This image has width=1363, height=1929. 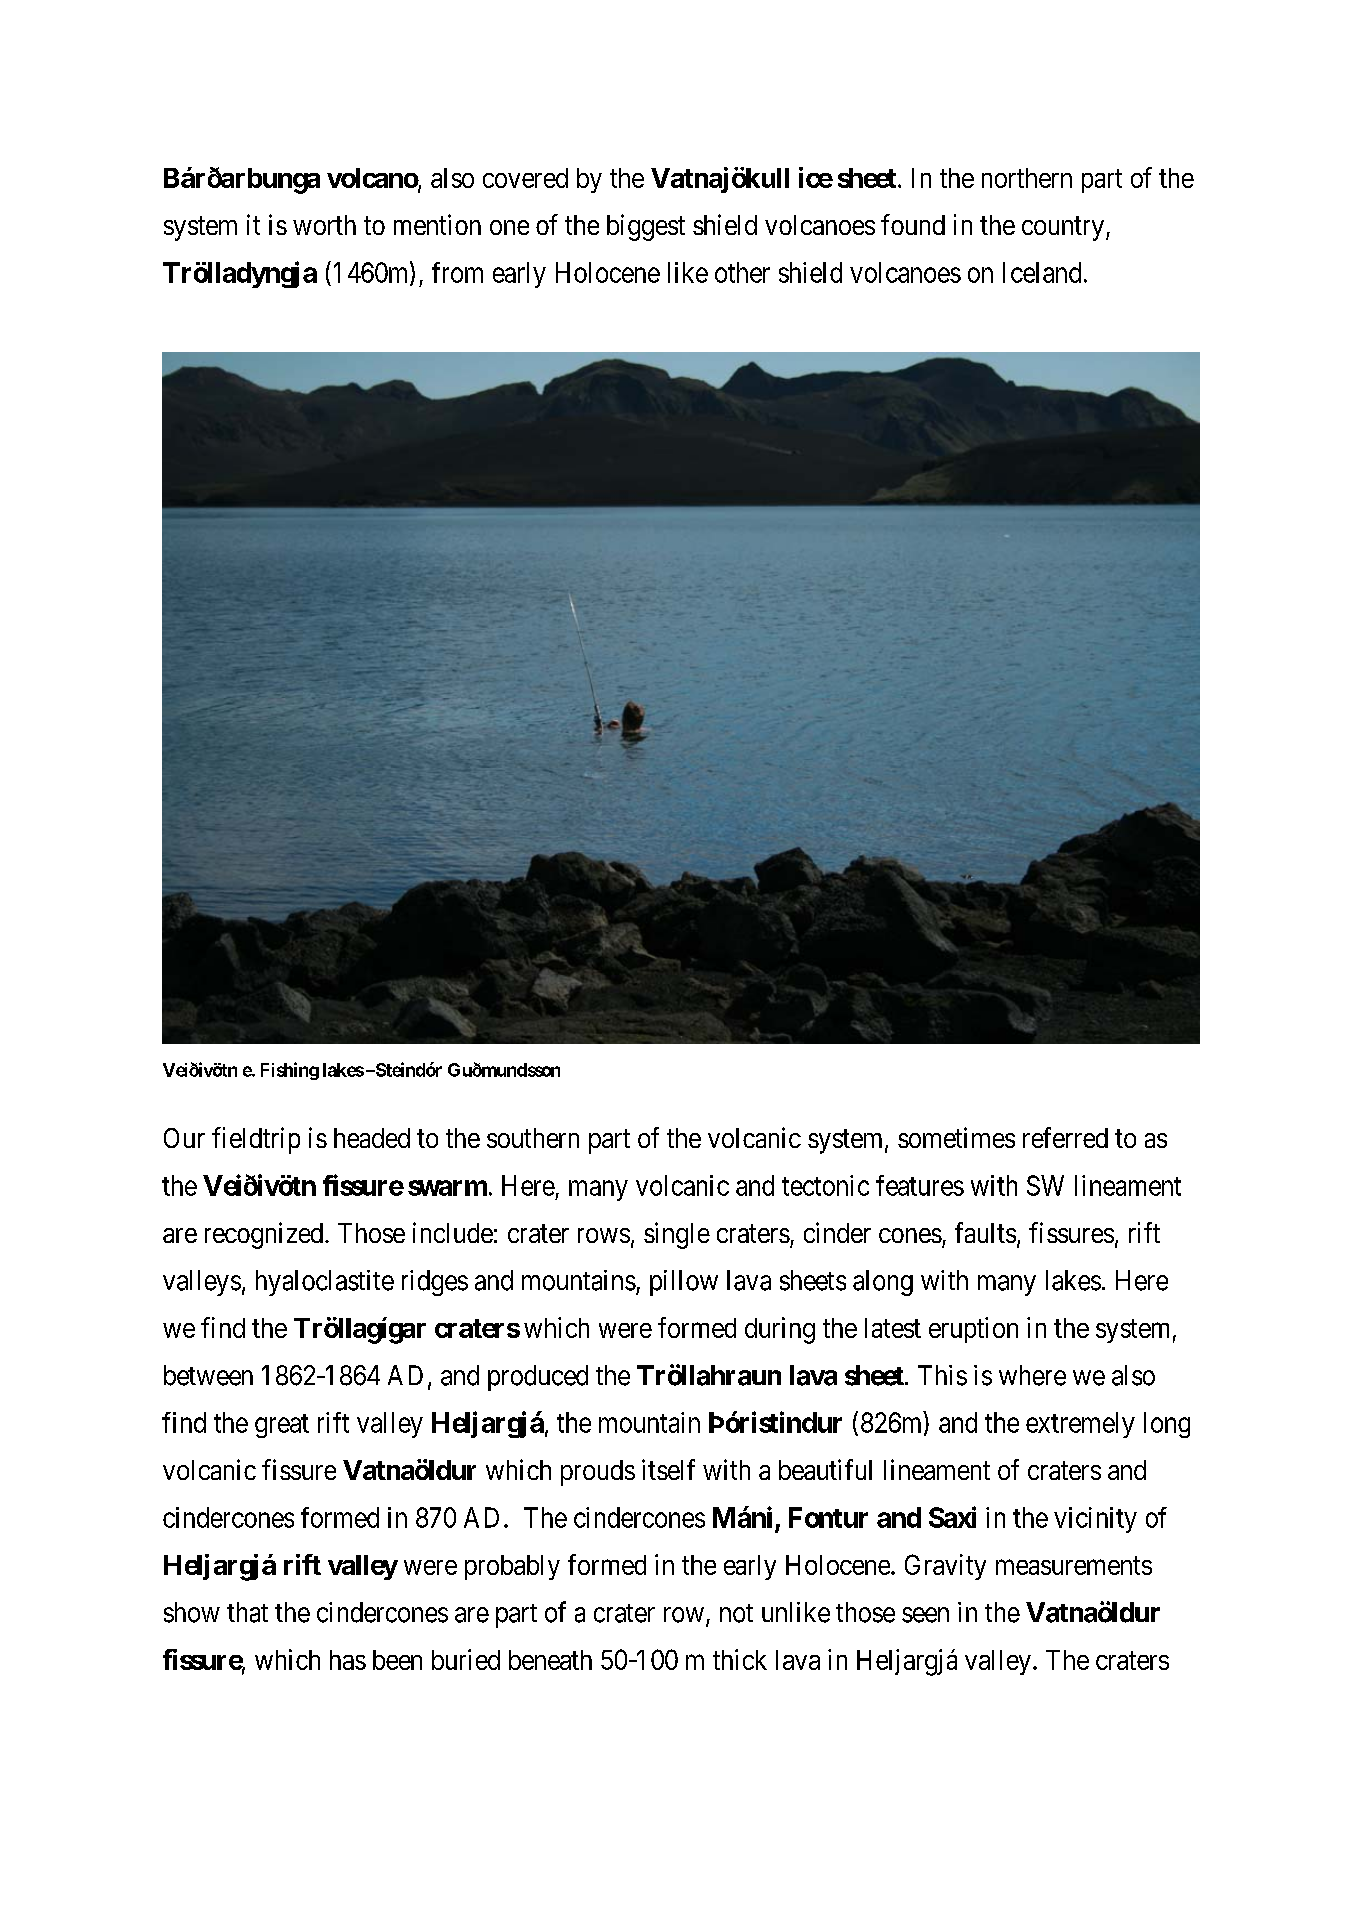 What do you see at coordinates (372, 1138) in the image?
I see `headed` at bounding box center [372, 1138].
